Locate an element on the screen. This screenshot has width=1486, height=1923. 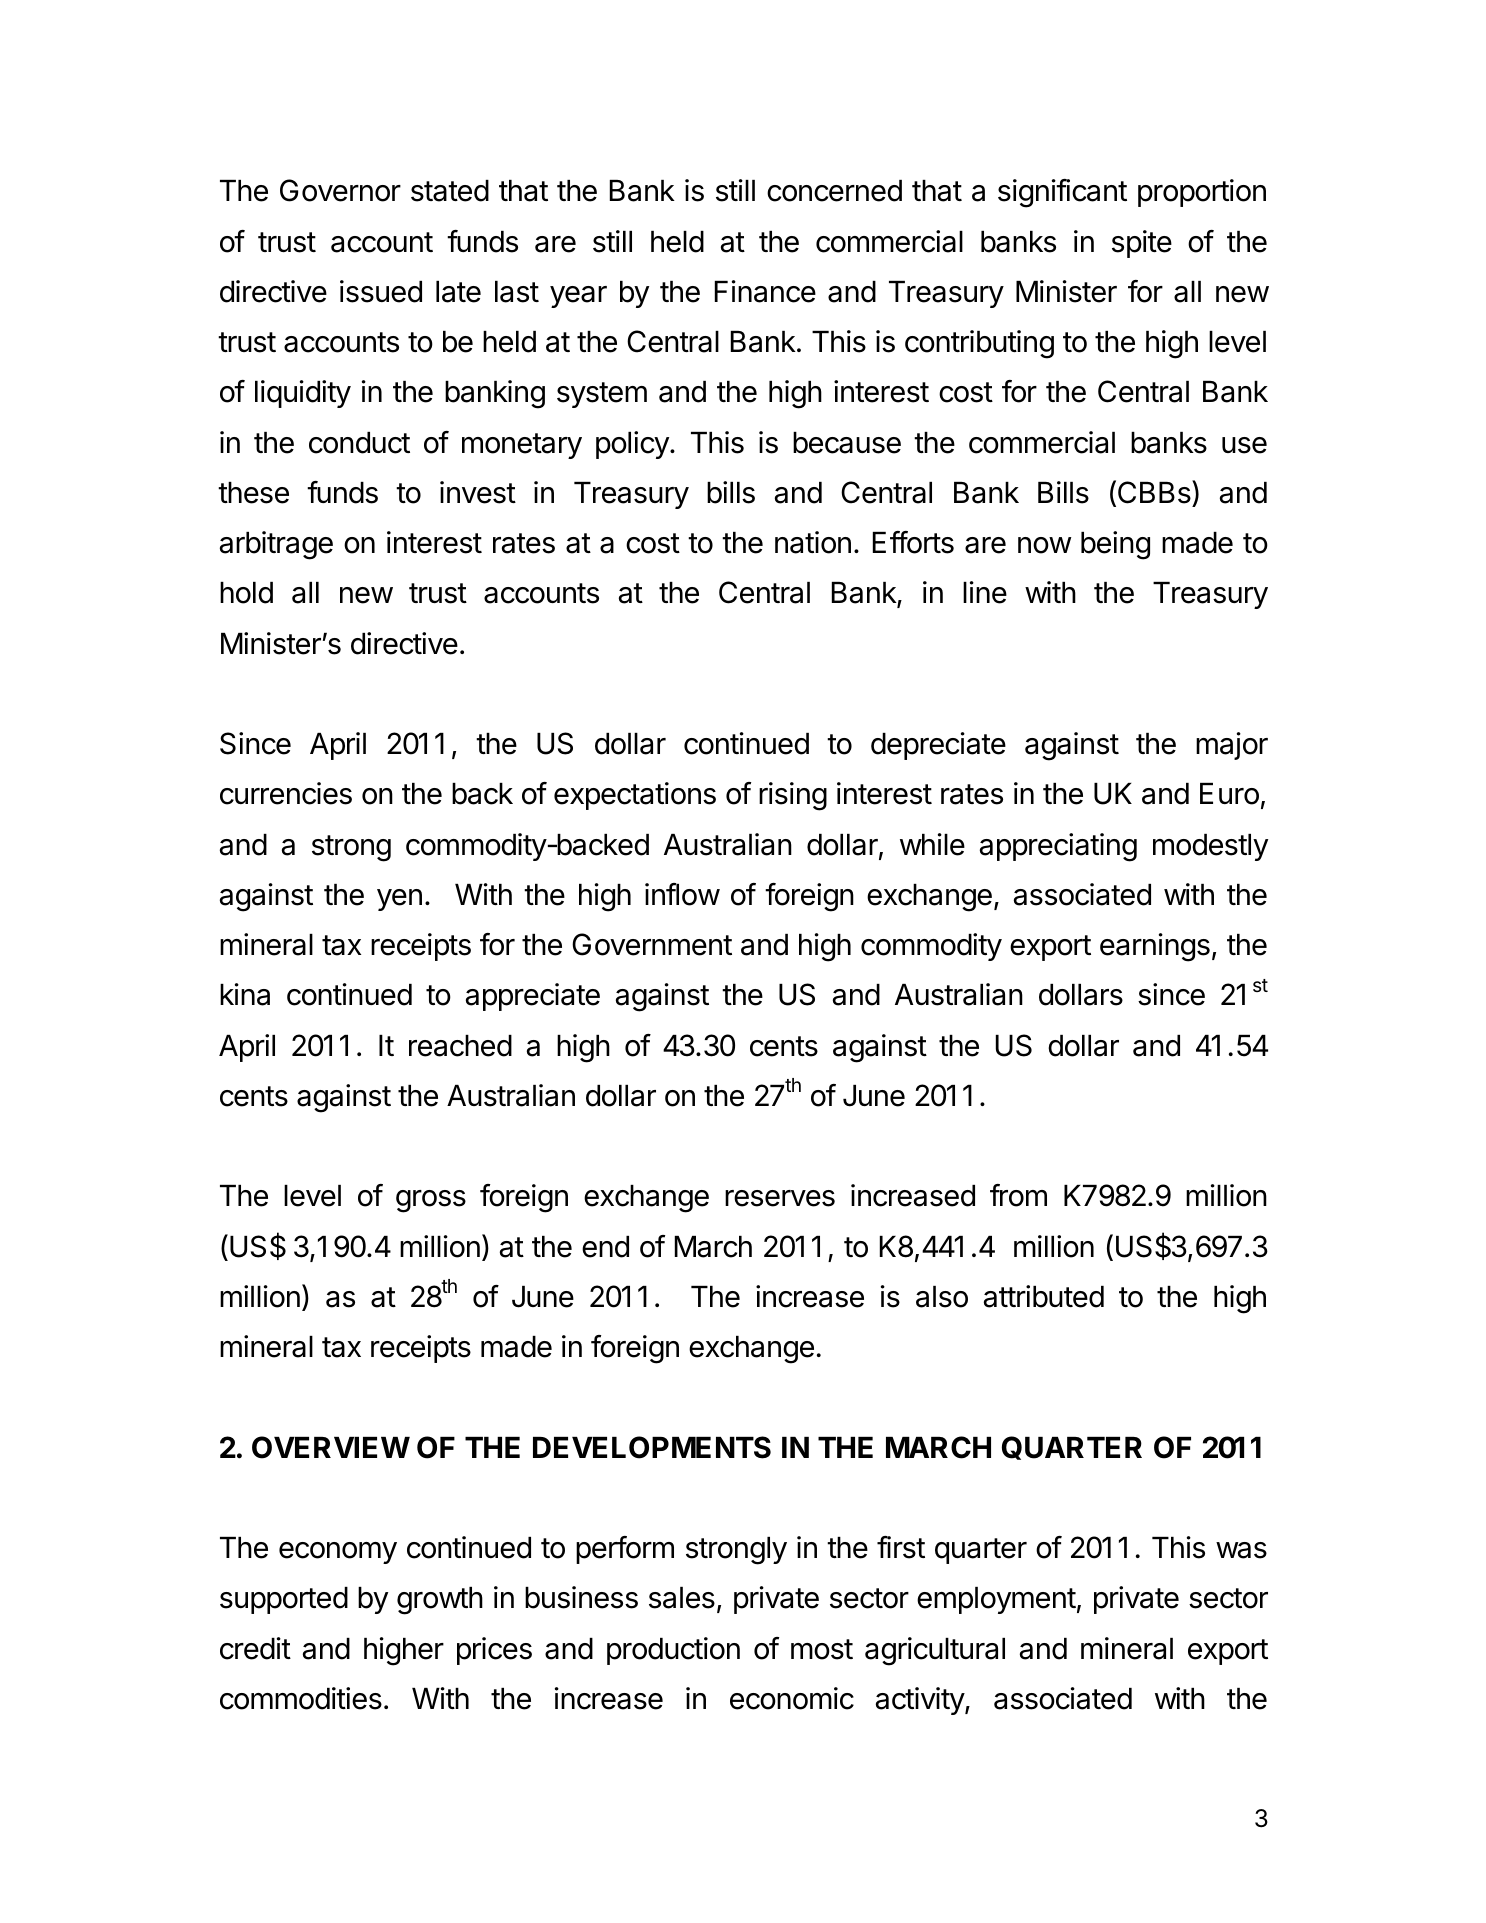
spite is located at coordinates (1142, 244).
